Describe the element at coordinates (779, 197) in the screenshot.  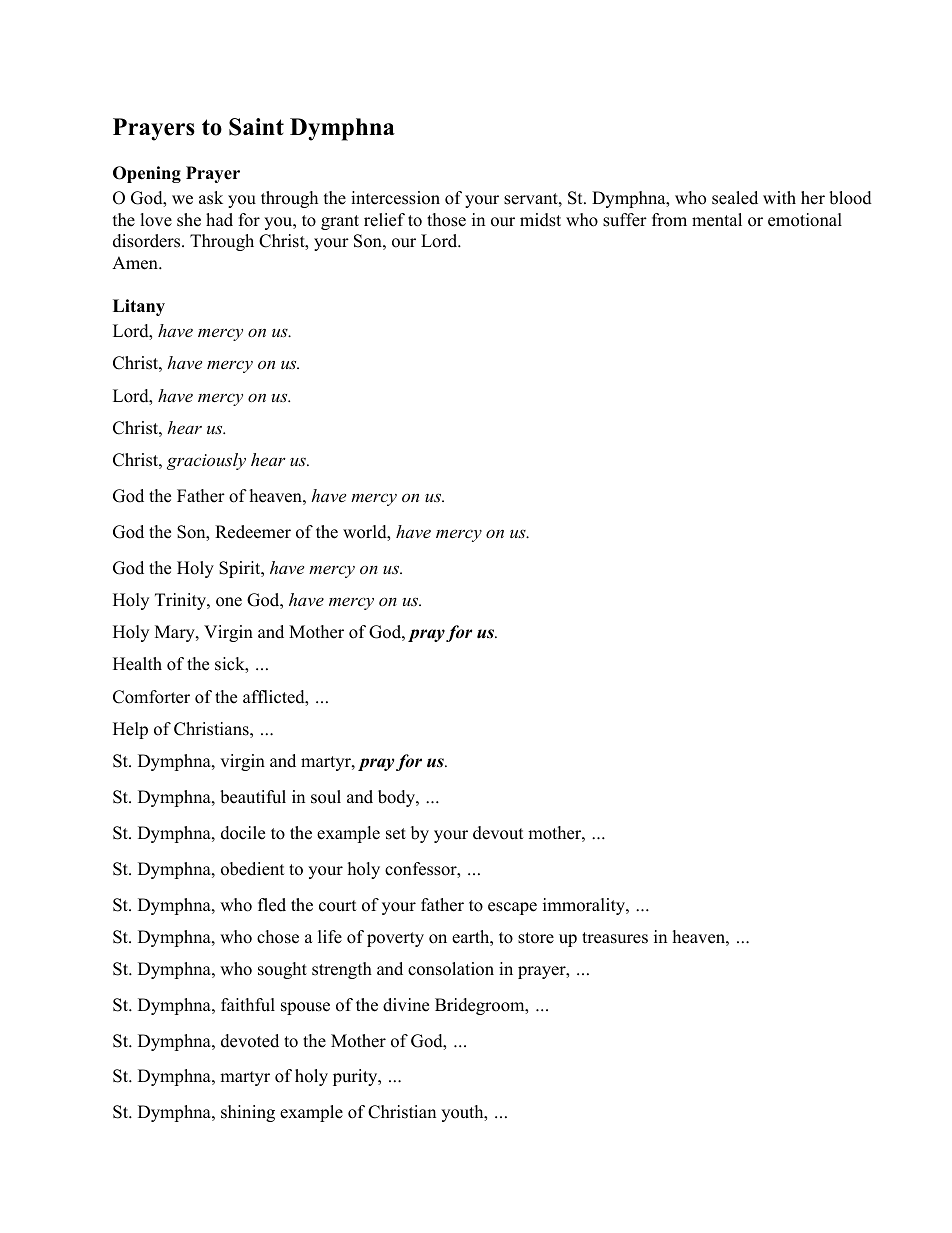
I see `with` at that location.
